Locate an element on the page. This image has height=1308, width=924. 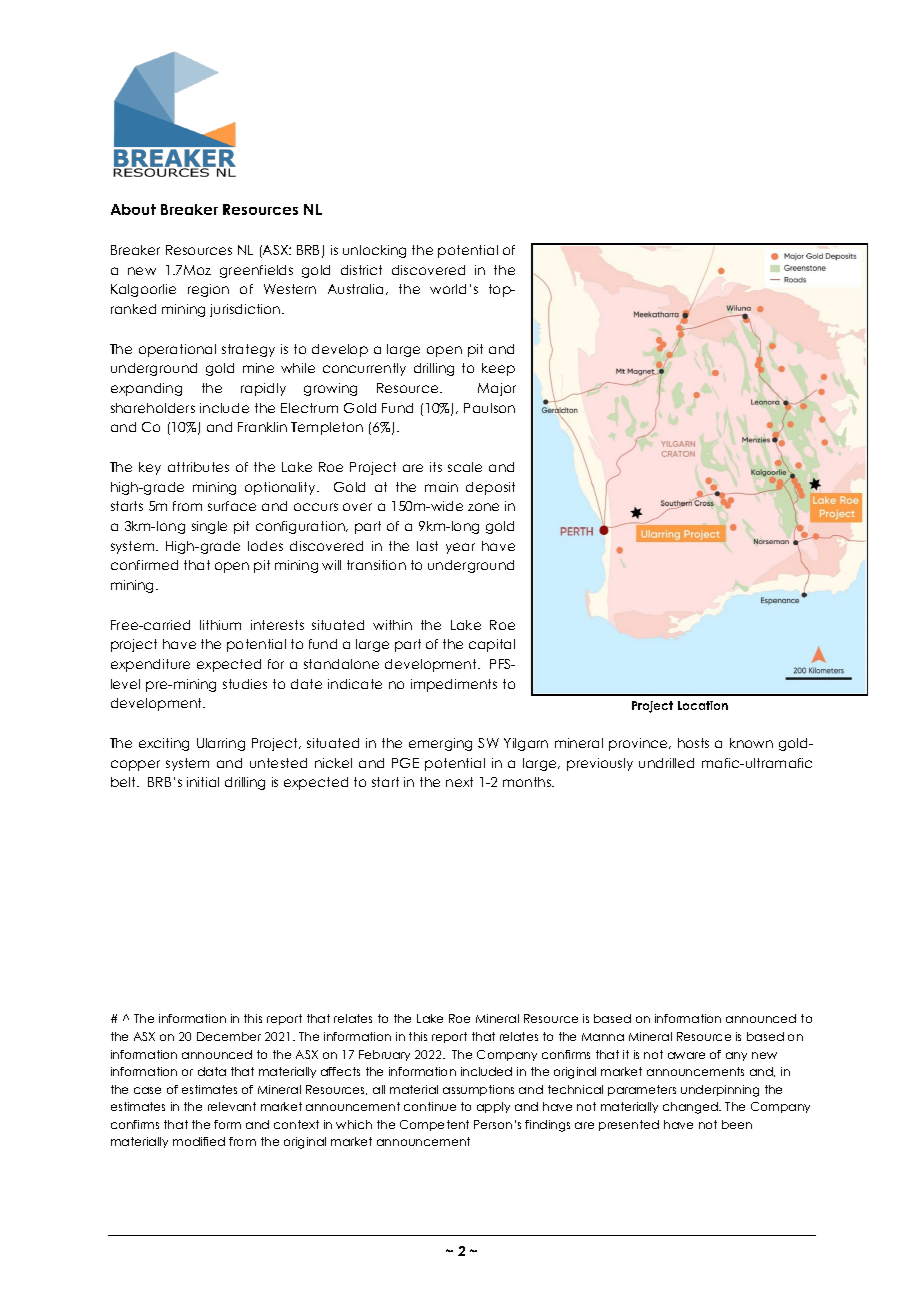
hosts is located at coordinates (693, 743).
